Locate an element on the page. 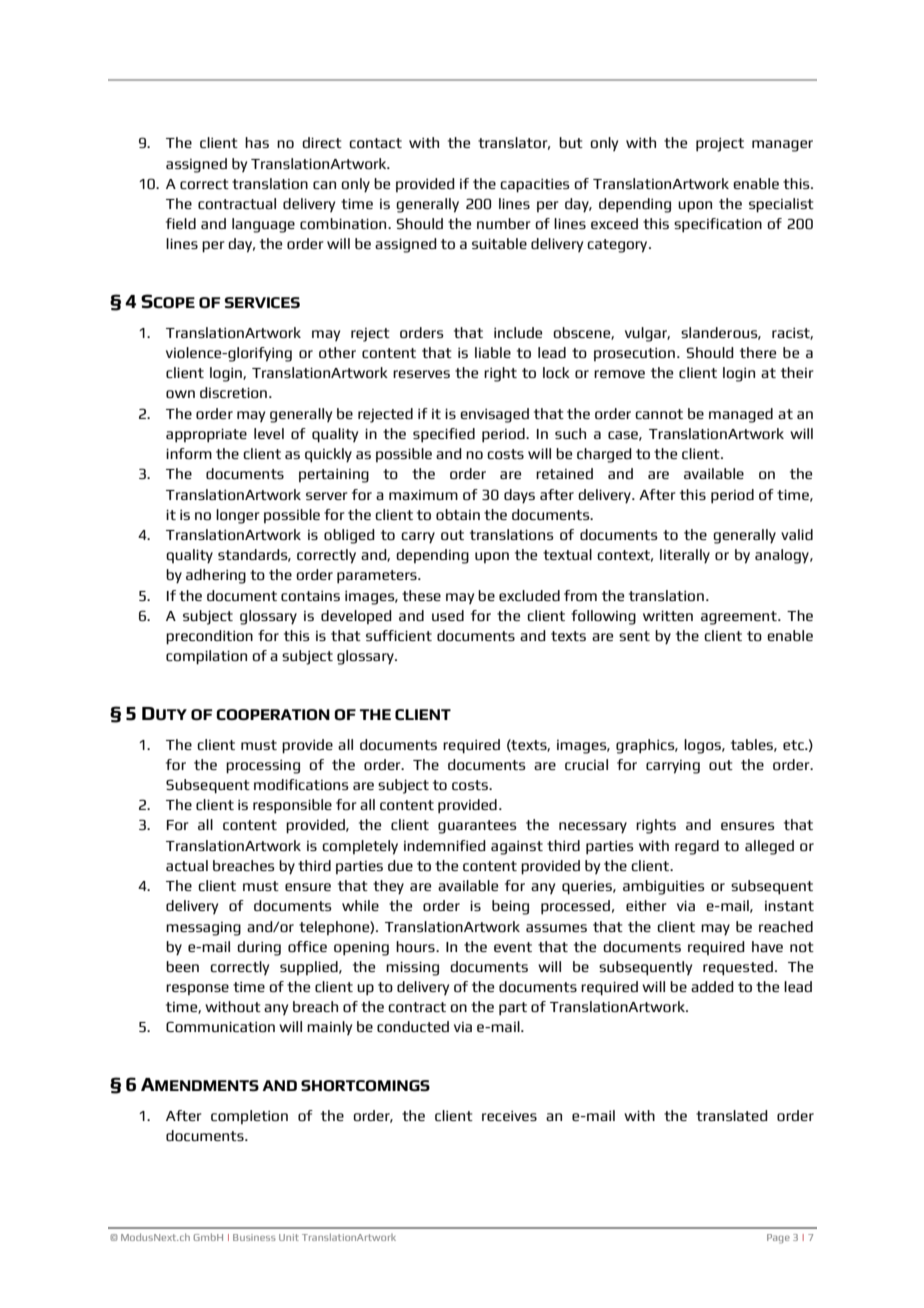 The height and width of the image is (1308, 924). Business is located at coordinates (254, 1237).
